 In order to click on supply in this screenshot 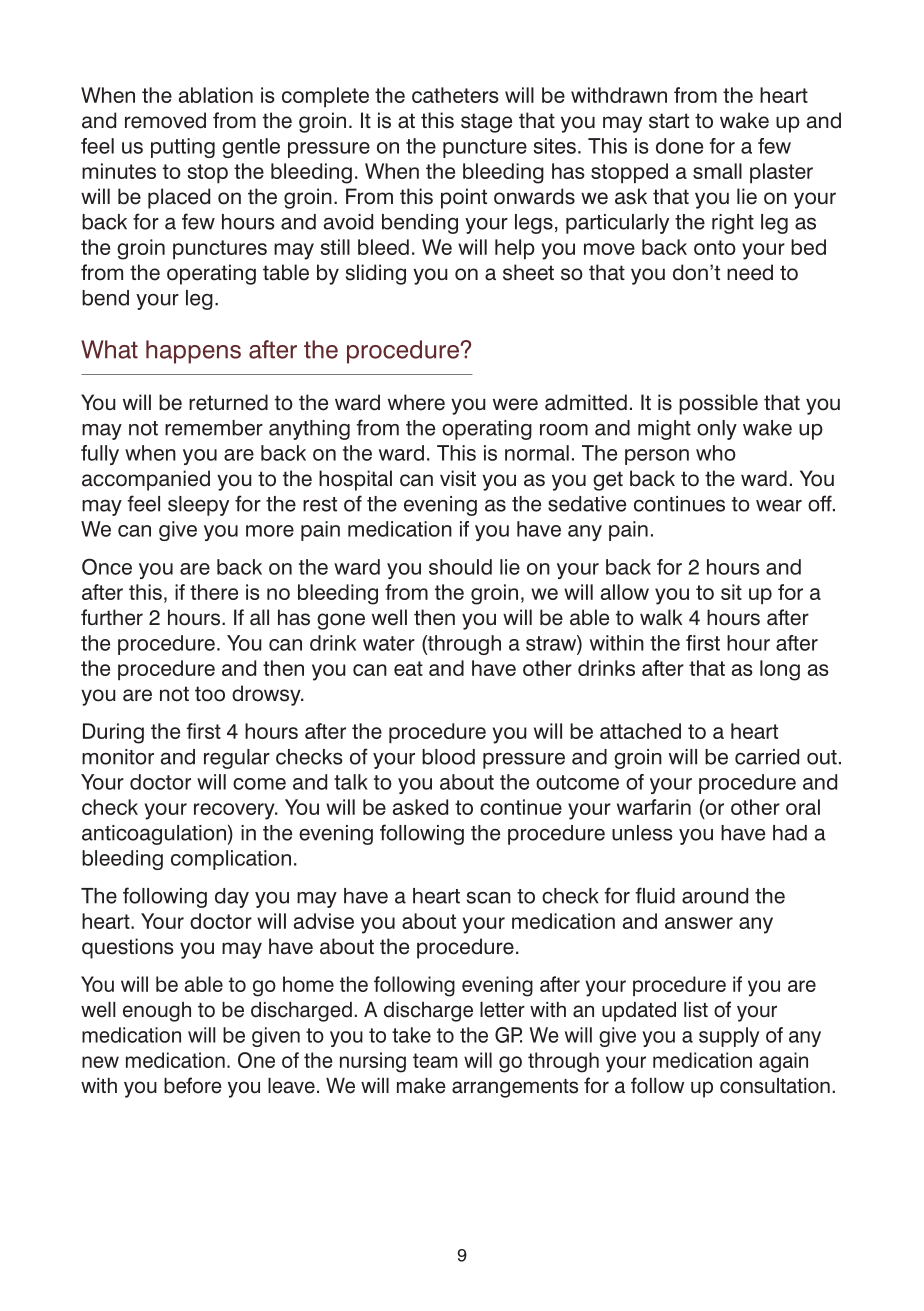, I will do `click(729, 1037)`.
